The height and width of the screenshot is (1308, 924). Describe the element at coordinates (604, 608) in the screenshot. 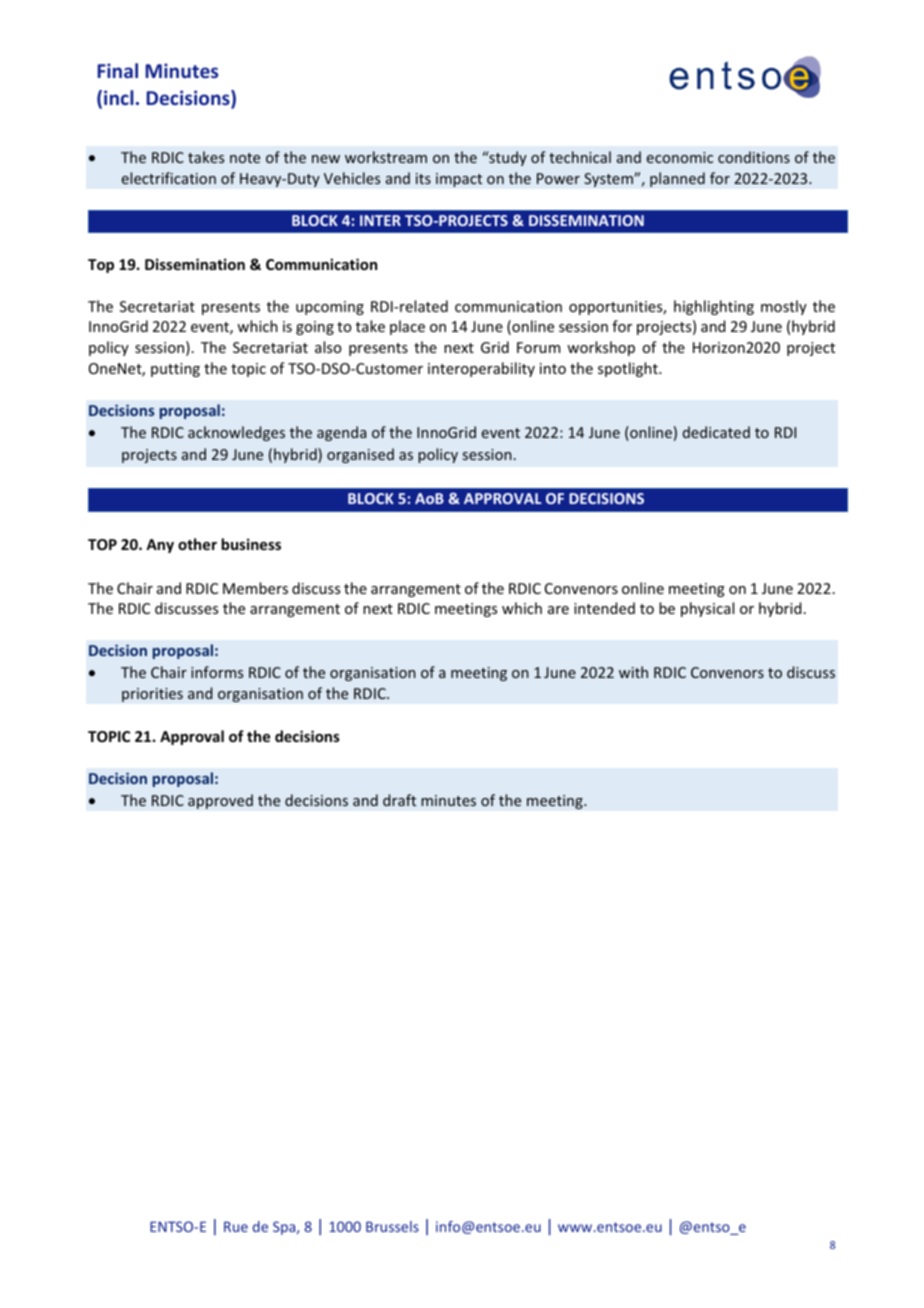

I see `intended` at that location.
